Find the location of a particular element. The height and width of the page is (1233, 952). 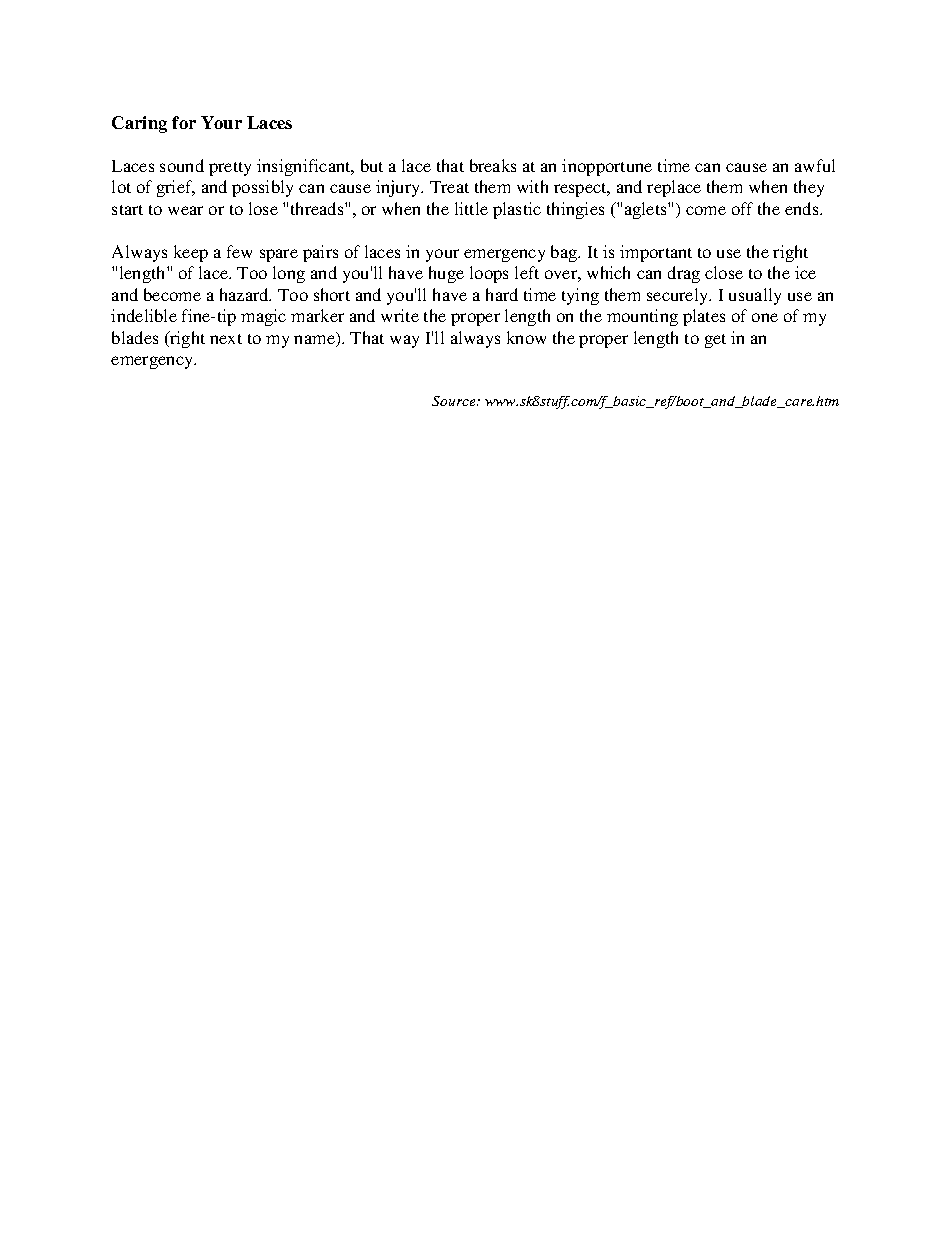

get is located at coordinates (715, 341).
